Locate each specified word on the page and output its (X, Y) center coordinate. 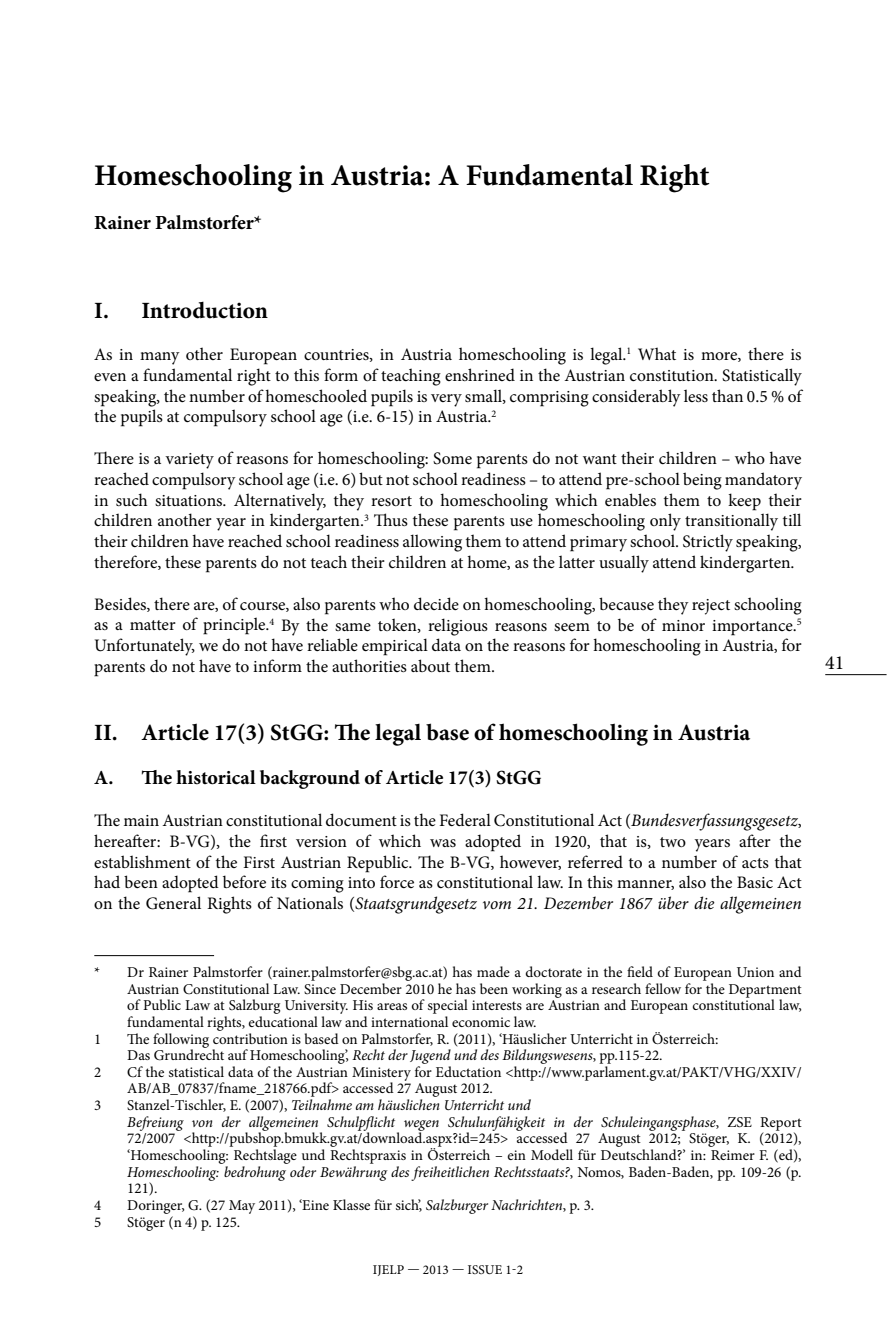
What (657, 353)
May (242, 1207)
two (673, 842)
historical (216, 777)
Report (781, 1125)
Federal (465, 819)
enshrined (480, 374)
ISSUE (485, 1269)
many (160, 358)
